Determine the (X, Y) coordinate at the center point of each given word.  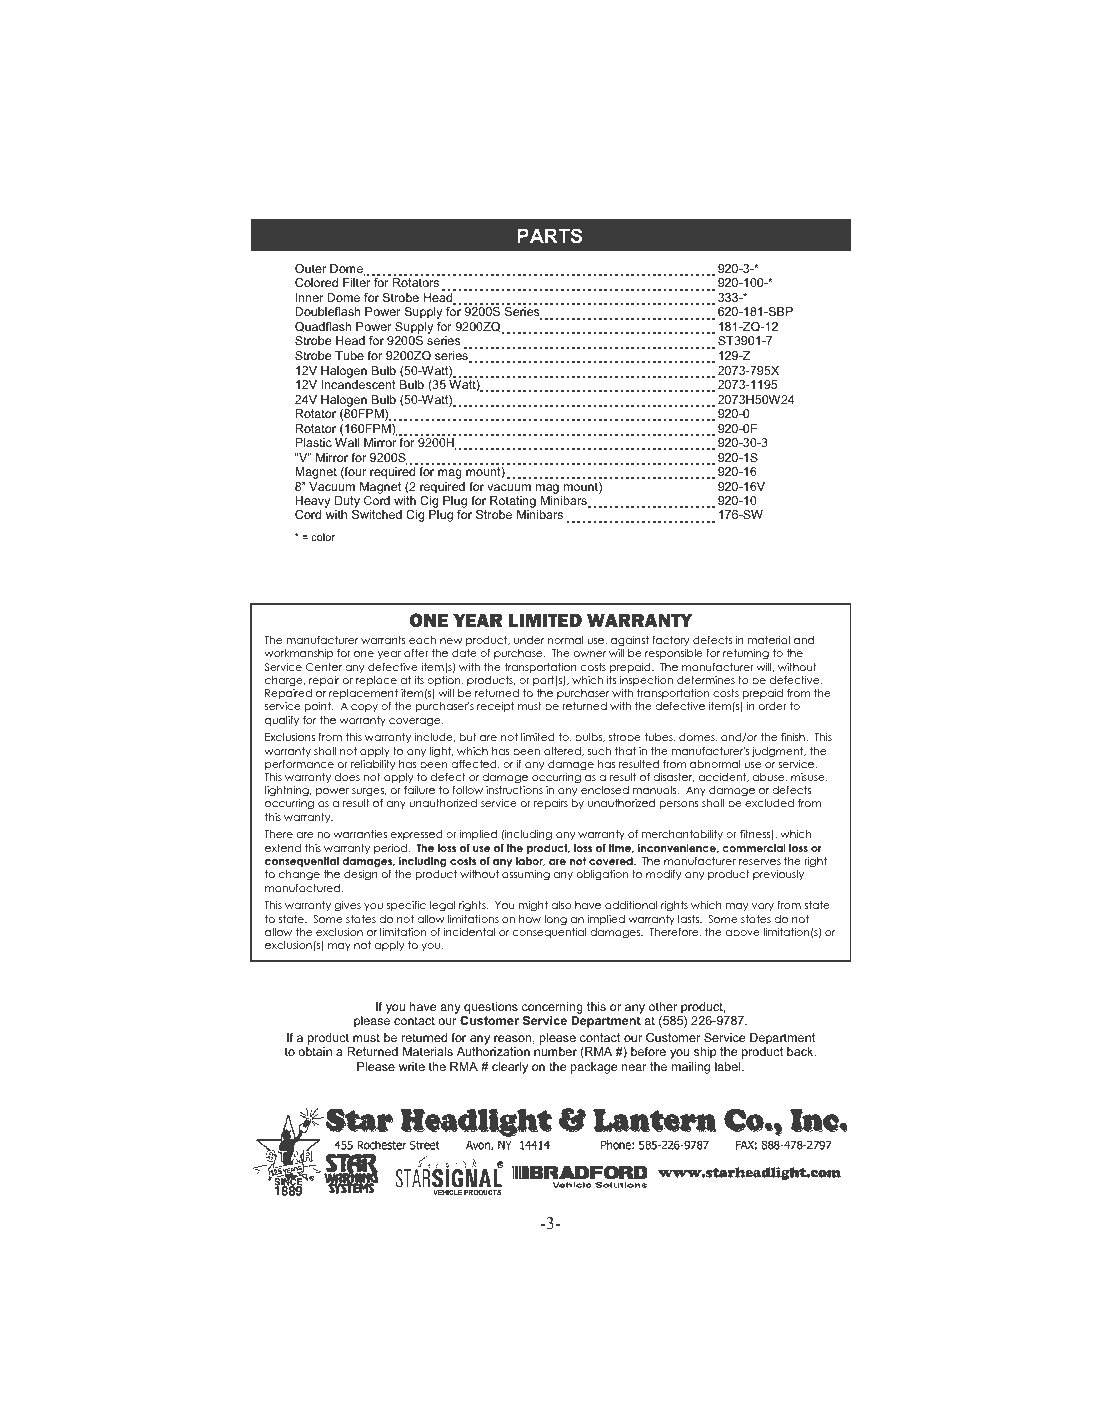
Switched (377, 514)
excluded (769, 803)
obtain (315, 1051)
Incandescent (359, 384)
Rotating (514, 503)
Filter (356, 282)
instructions (514, 790)
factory (670, 641)
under (529, 640)
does (347, 777)
